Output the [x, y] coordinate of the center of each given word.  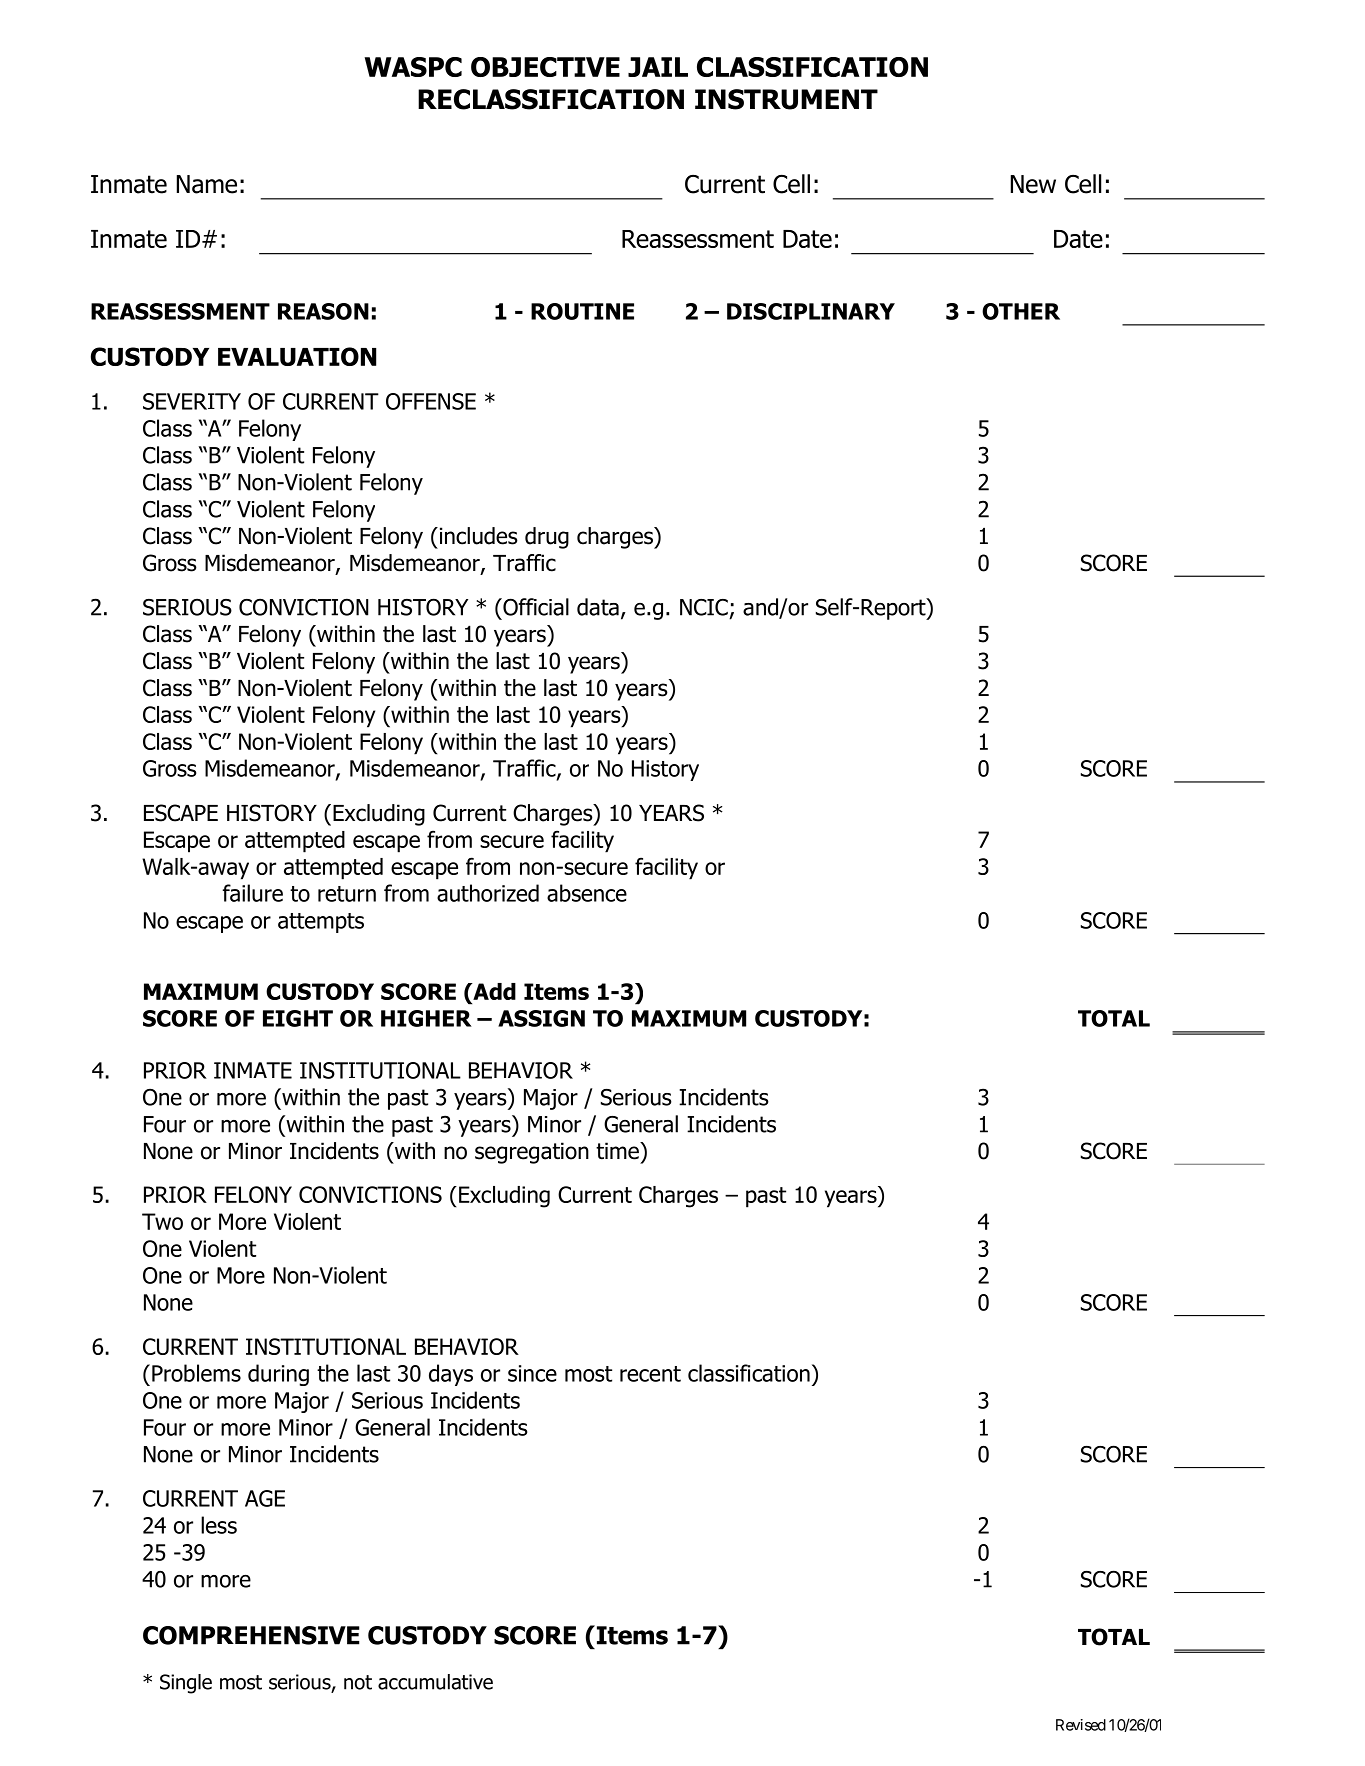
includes [477, 536]
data [598, 607]
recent [650, 1374]
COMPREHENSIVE [251, 1635]
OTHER [1021, 311]
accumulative [435, 1682]
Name [207, 184]
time [618, 1151]
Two [162, 1221]
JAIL [658, 67]
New [1033, 184]
